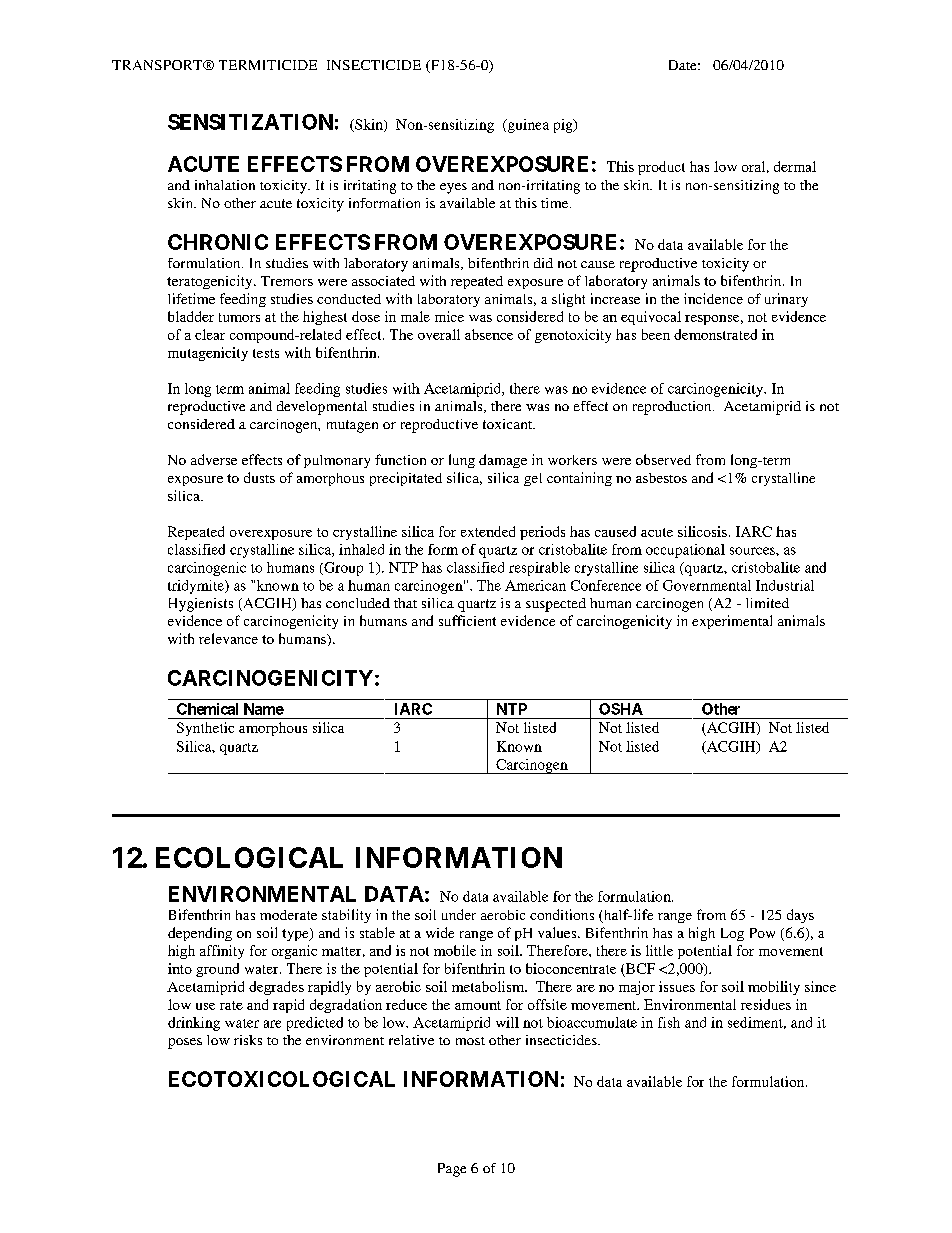 The width and height of the screenshot is (952, 1233). I want to click on dermal, so click(795, 166).
